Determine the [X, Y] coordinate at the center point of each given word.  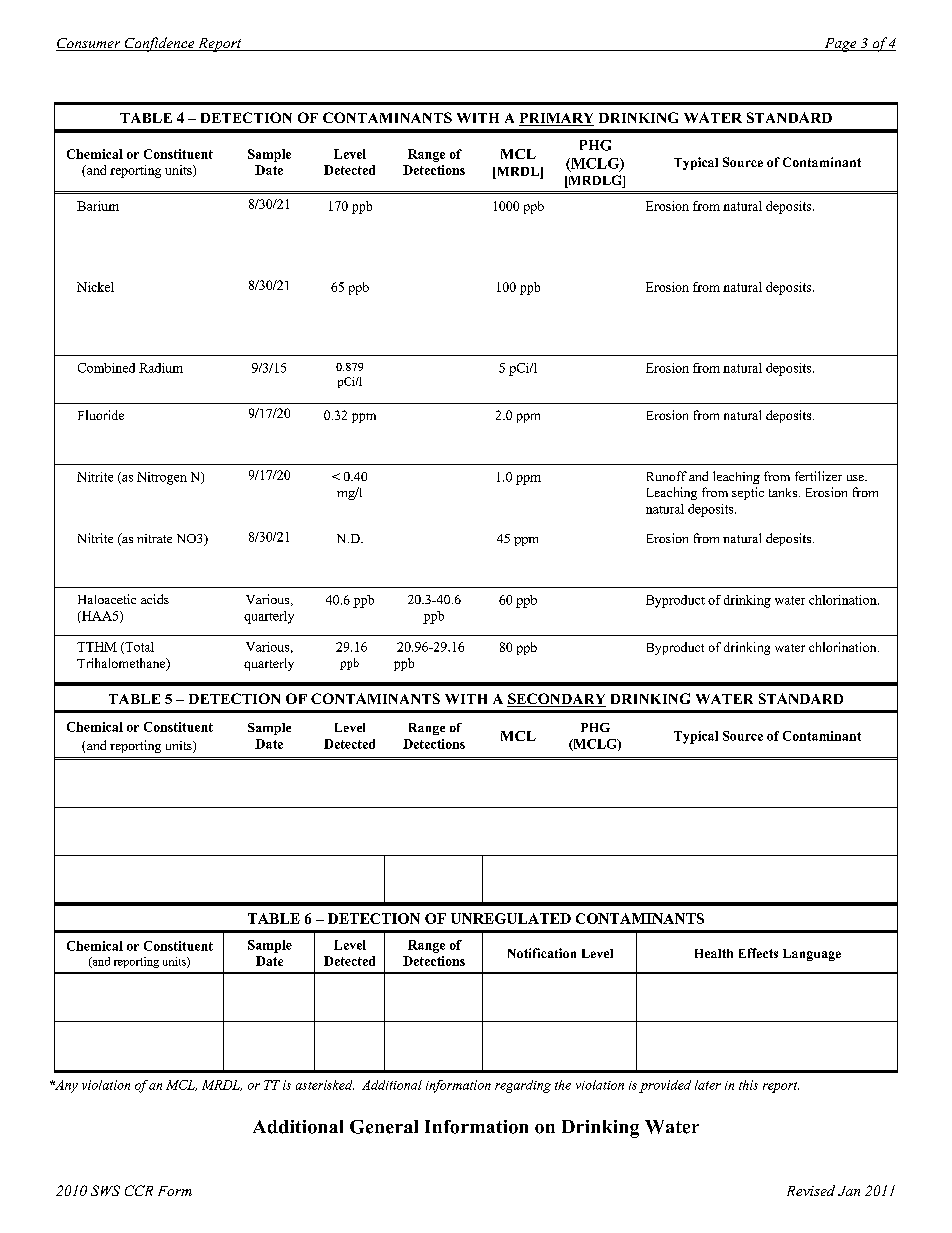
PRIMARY [556, 118]
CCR [139, 1190]
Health [714, 953]
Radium [161, 368]
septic [748, 493]
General [384, 1127]
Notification [542, 953]
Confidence [159, 44]
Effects [758, 953]
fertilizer [818, 476]
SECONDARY [556, 700]
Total [138, 648]
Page [840, 45]
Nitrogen [162, 478]
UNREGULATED [511, 918]
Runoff [667, 476]
